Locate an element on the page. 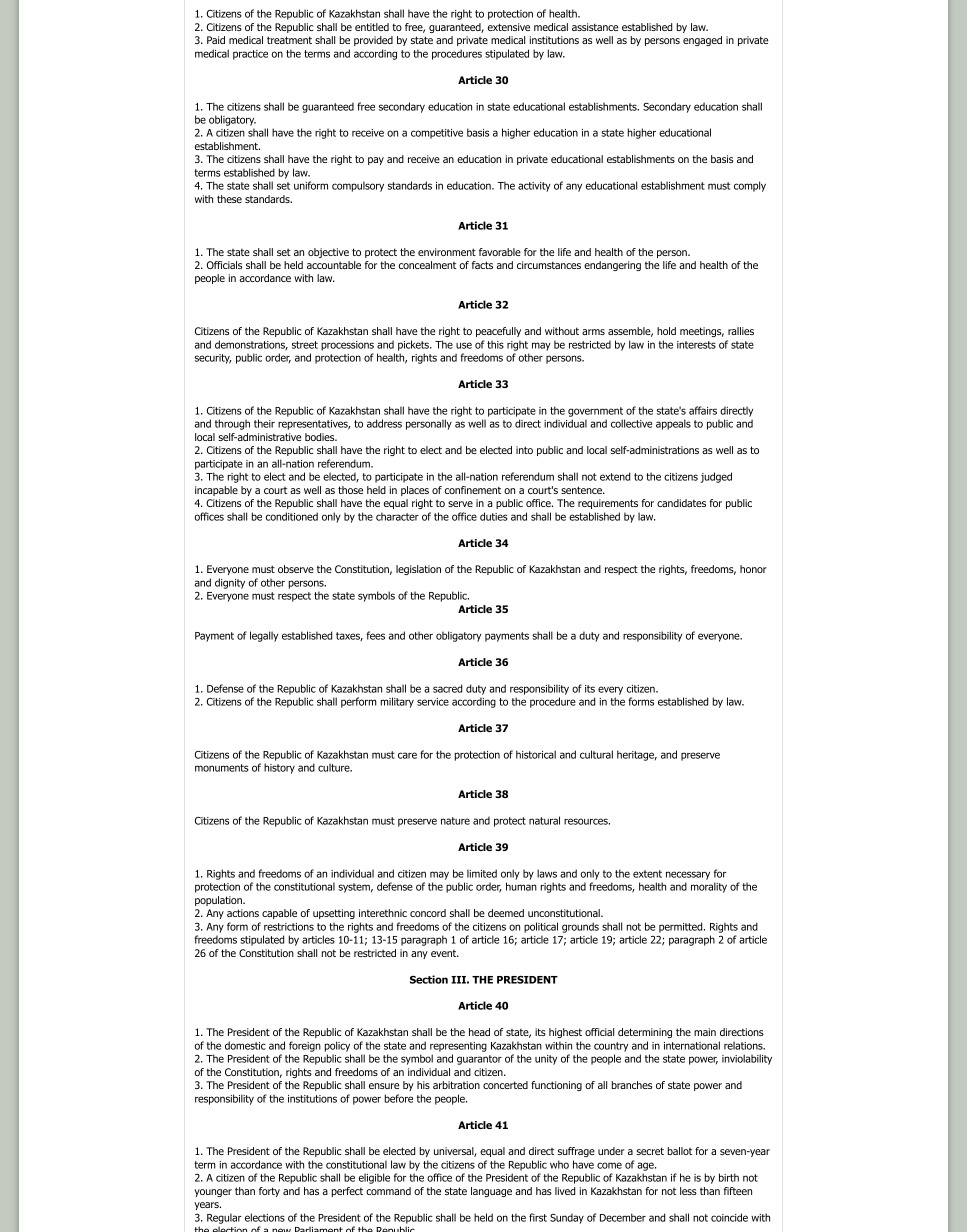  street is located at coordinates (305, 345).
